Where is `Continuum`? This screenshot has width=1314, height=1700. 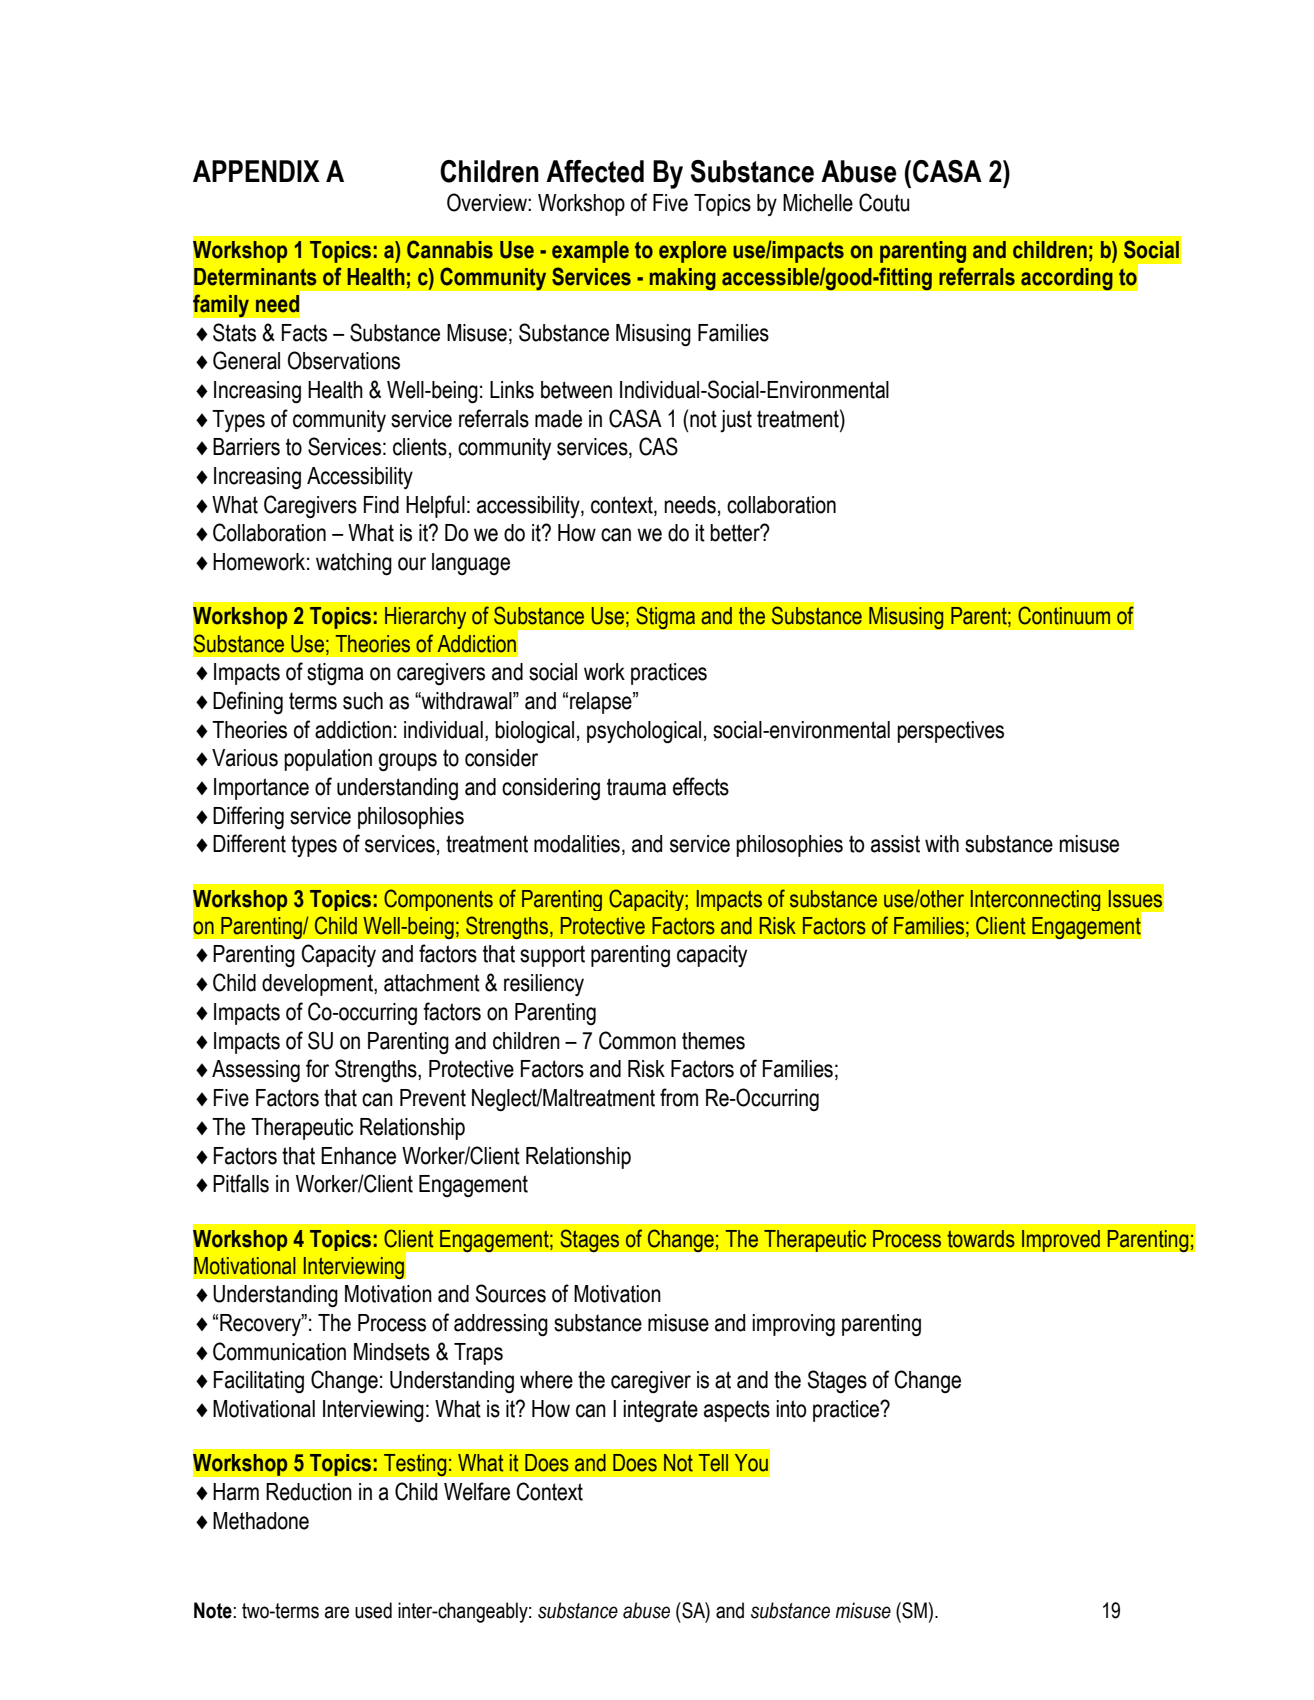
Continuum is located at coordinates (1064, 615).
